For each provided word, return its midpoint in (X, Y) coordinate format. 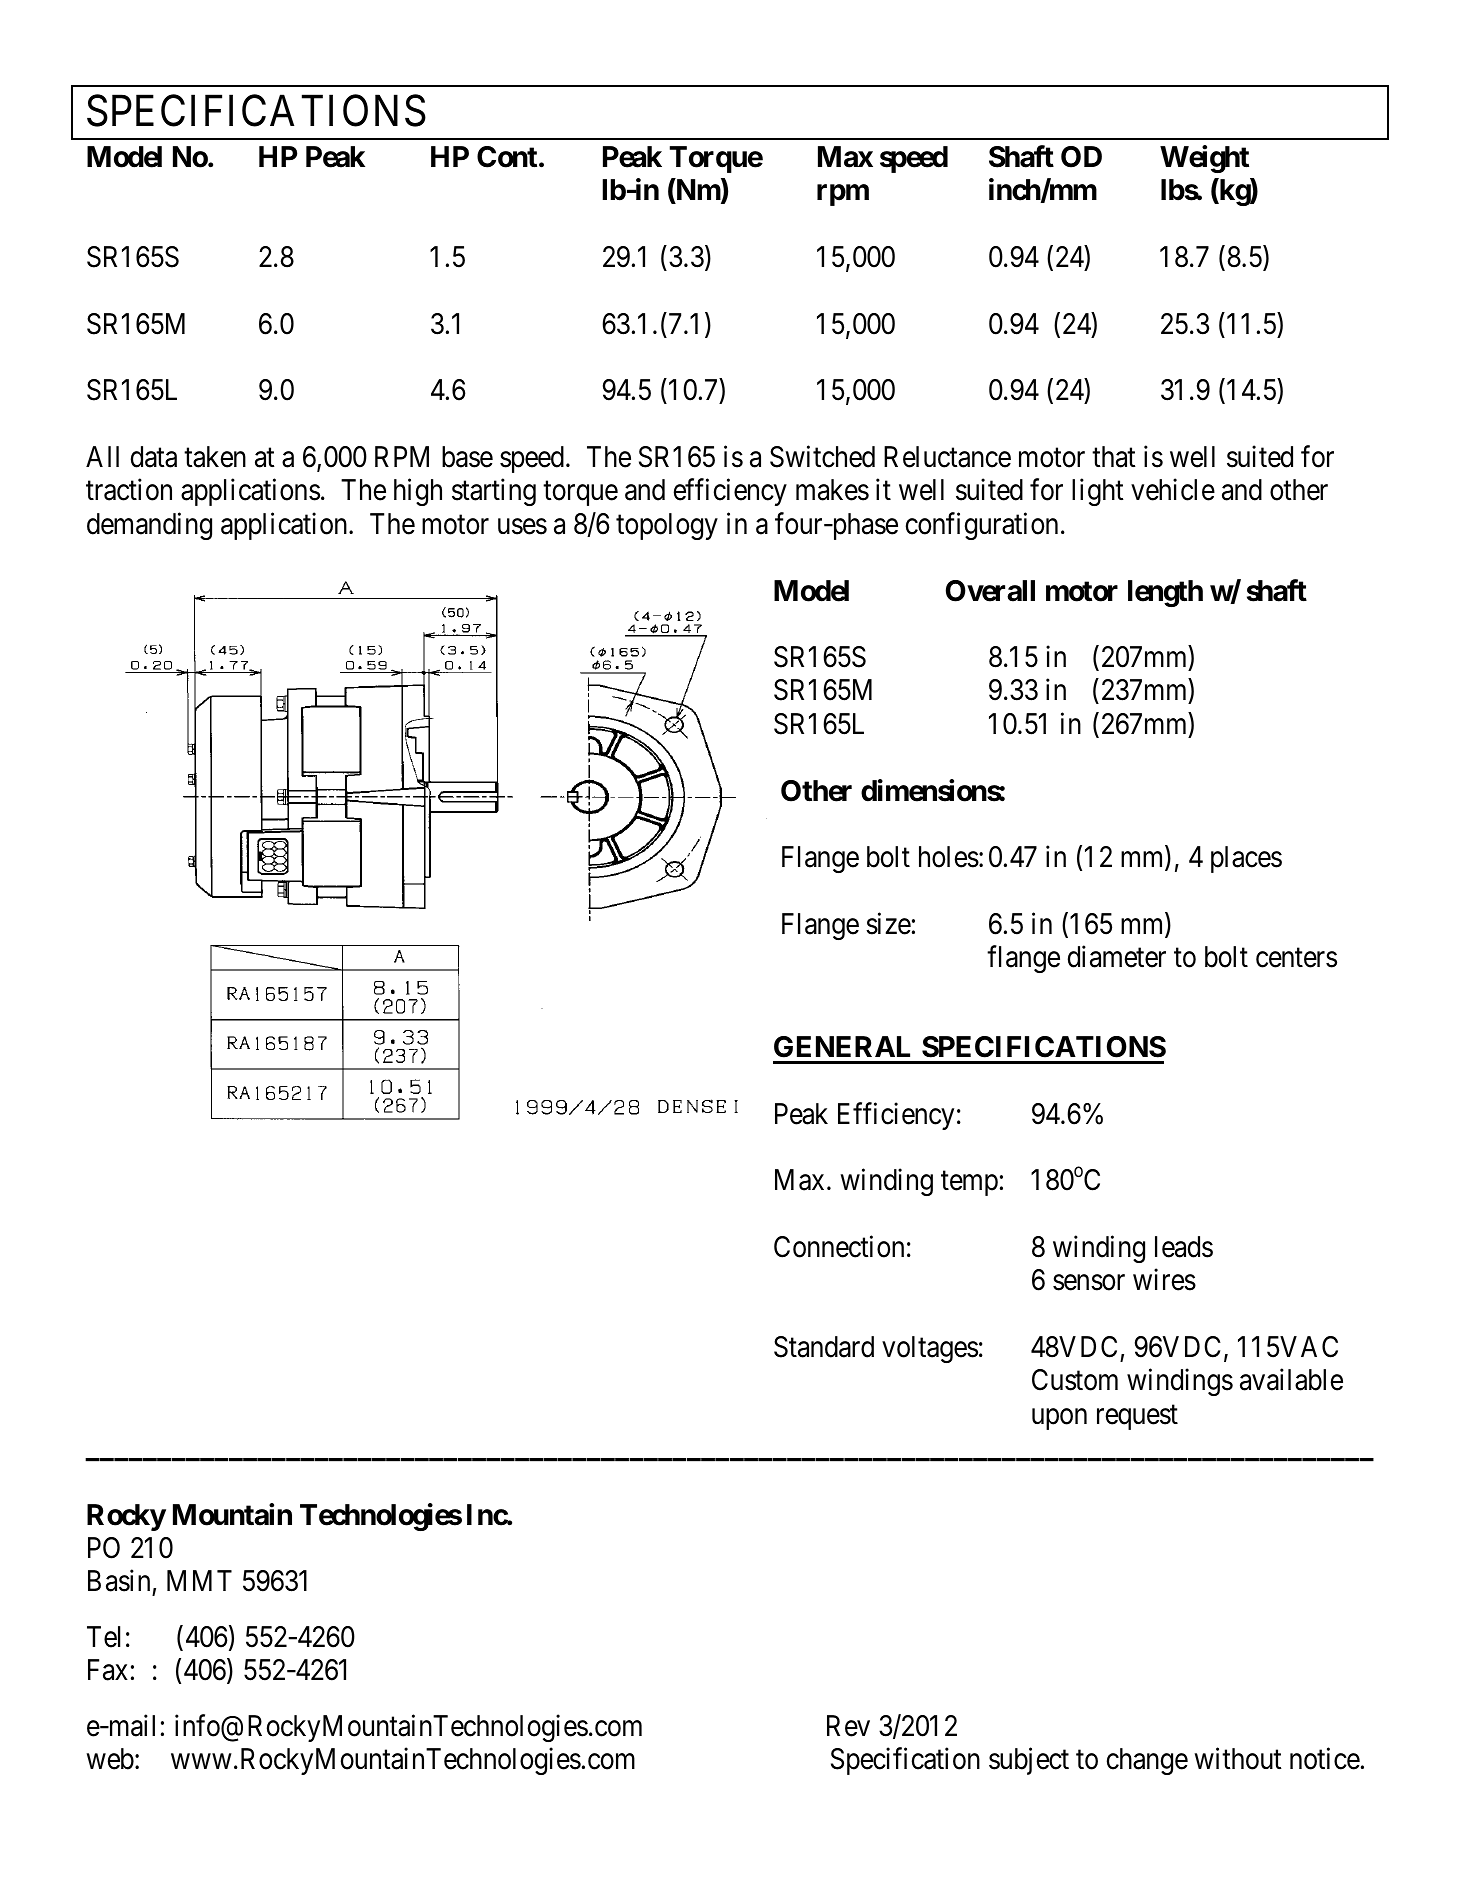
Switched (822, 456)
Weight (1204, 159)
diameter (1117, 957)
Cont (507, 157)
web (110, 1759)
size (888, 924)
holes (949, 857)
